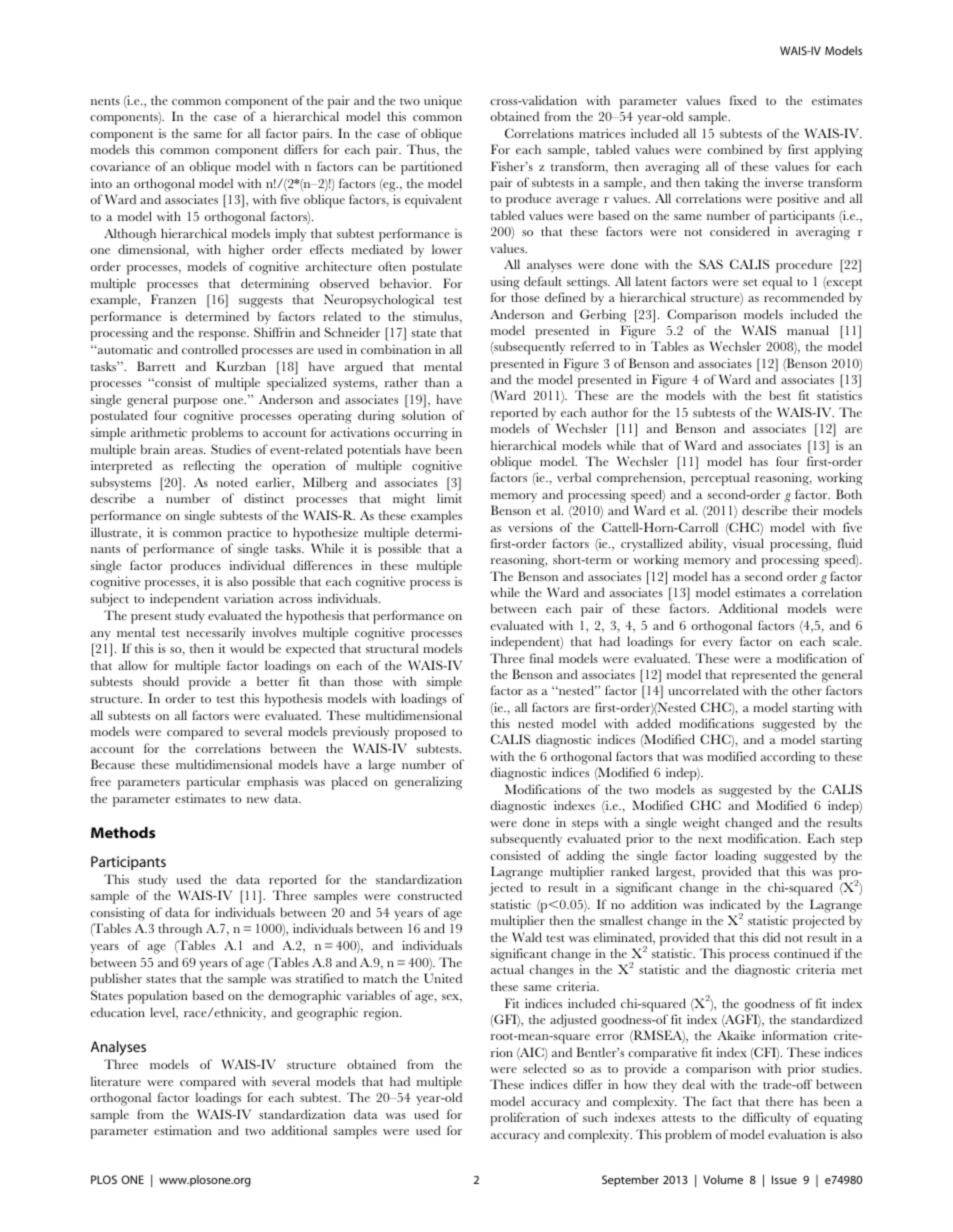  What do you see at coordinates (420, 733) in the screenshot?
I see `proposed` at bounding box center [420, 733].
